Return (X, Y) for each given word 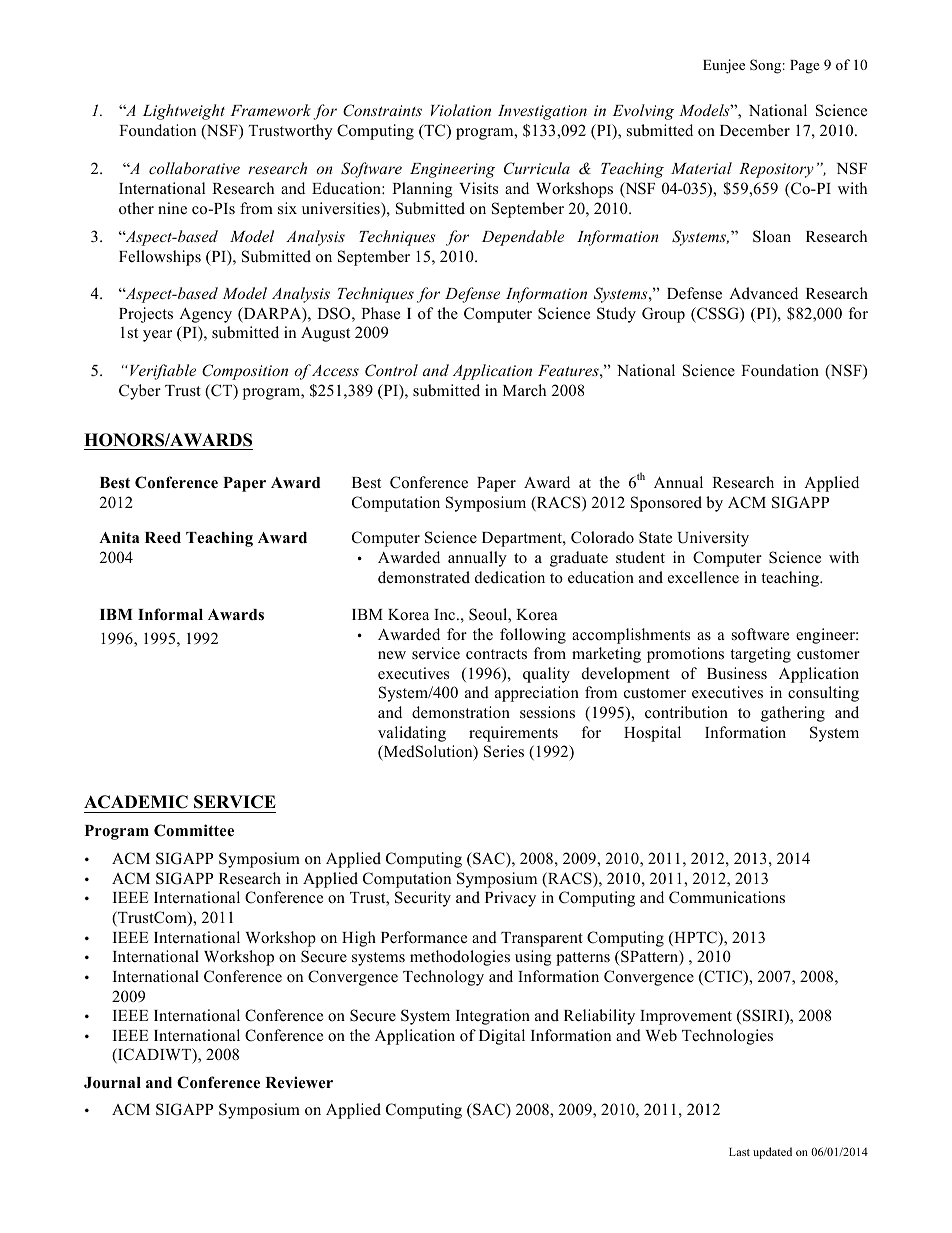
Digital (502, 1037)
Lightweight (184, 112)
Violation (461, 110)
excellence (703, 577)
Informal (170, 614)
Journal (112, 1083)
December (755, 130)
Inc (446, 615)
